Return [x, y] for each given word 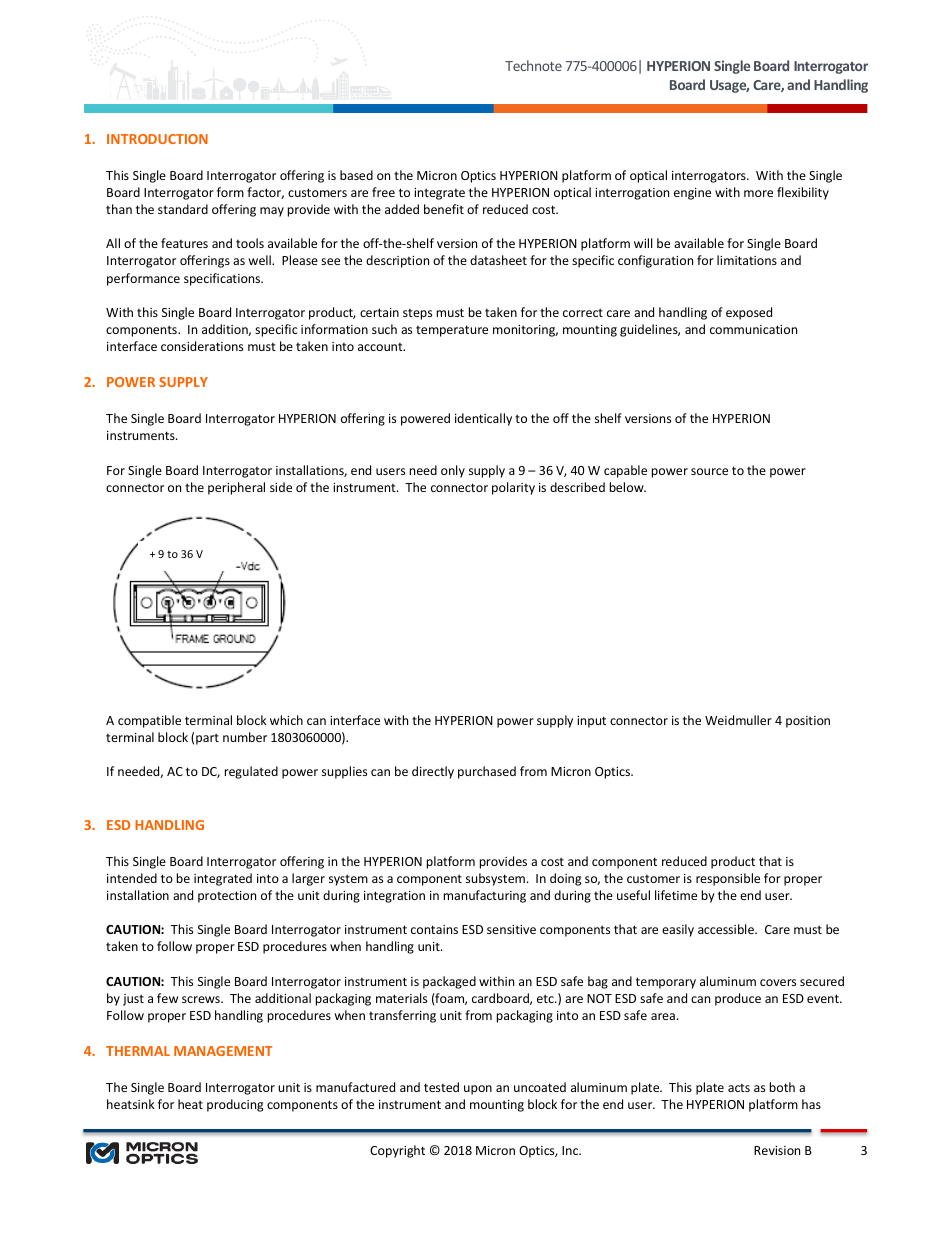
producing [235, 1105]
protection [227, 897]
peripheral [236, 488]
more [758, 193]
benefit [444, 209]
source [709, 471]
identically [483, 419]
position [808, 722]
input [591, 722]
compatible [149, 721]
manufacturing [485, 896]
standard [183, 209]
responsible [728, 879]
